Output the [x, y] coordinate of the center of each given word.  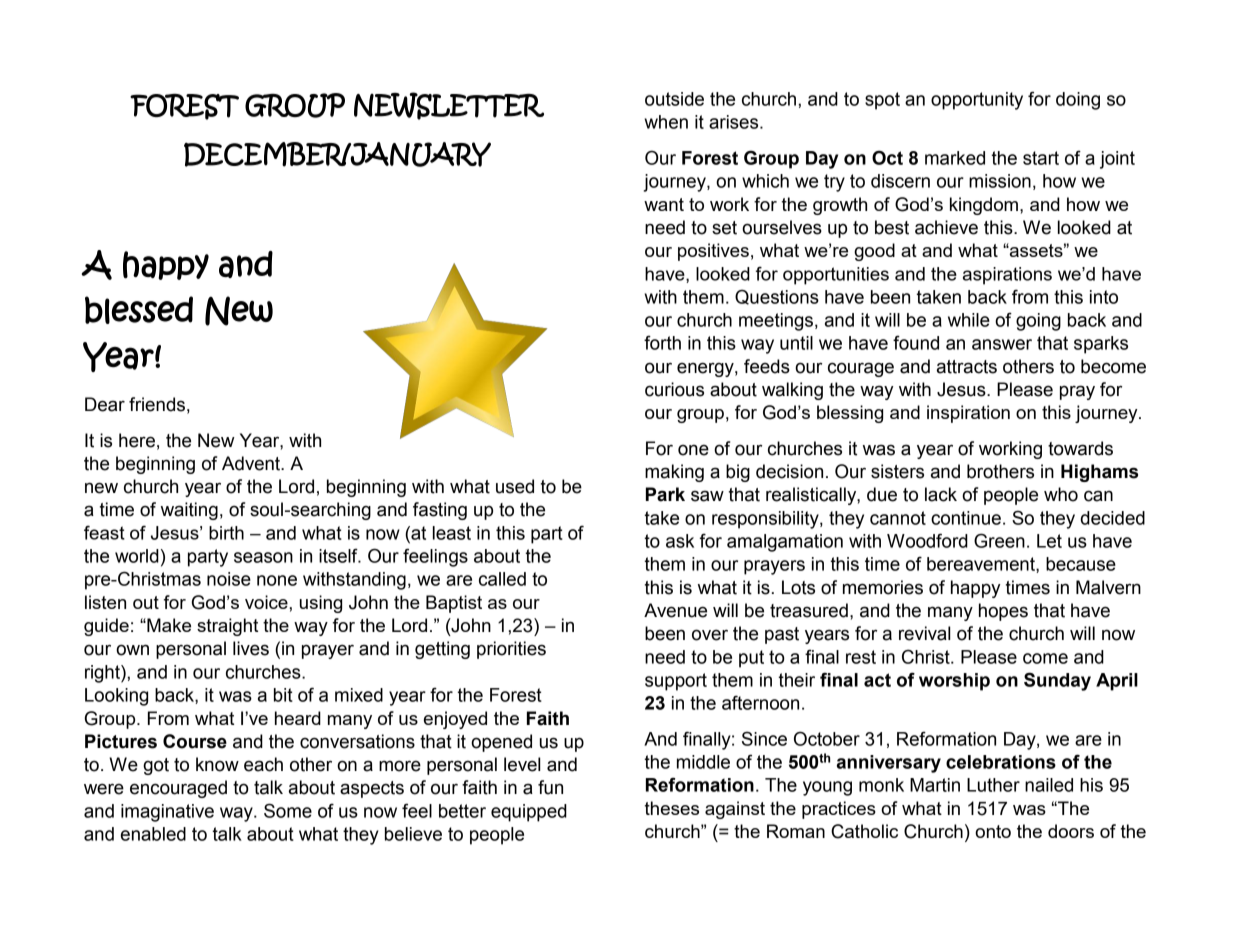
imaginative [167, 813]
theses [672, 808]
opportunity [977, 101]
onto [993, 831]
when [666, 122]
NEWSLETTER [449, 106]
